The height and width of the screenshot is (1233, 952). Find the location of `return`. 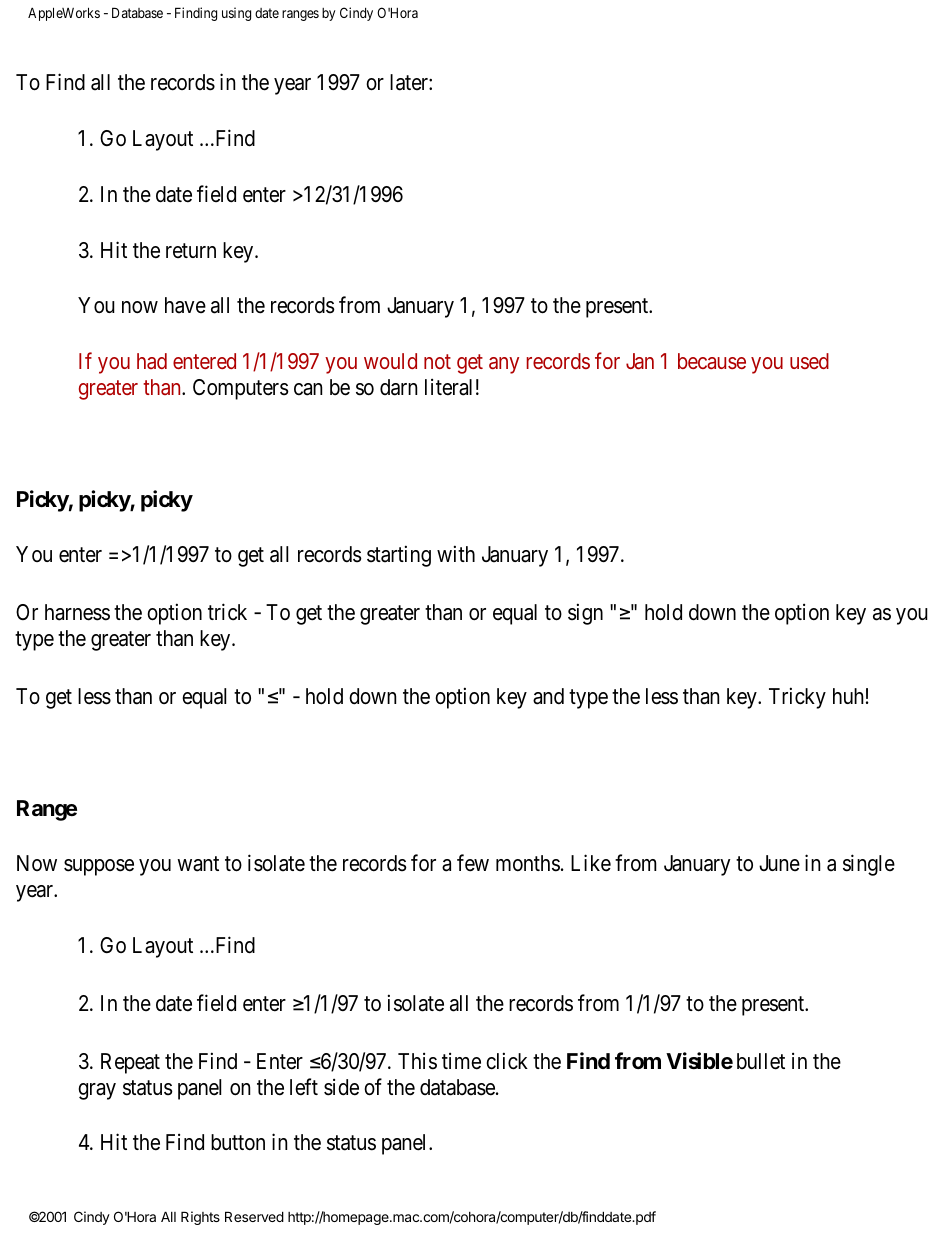

return is located at coordinates (191, 250).
